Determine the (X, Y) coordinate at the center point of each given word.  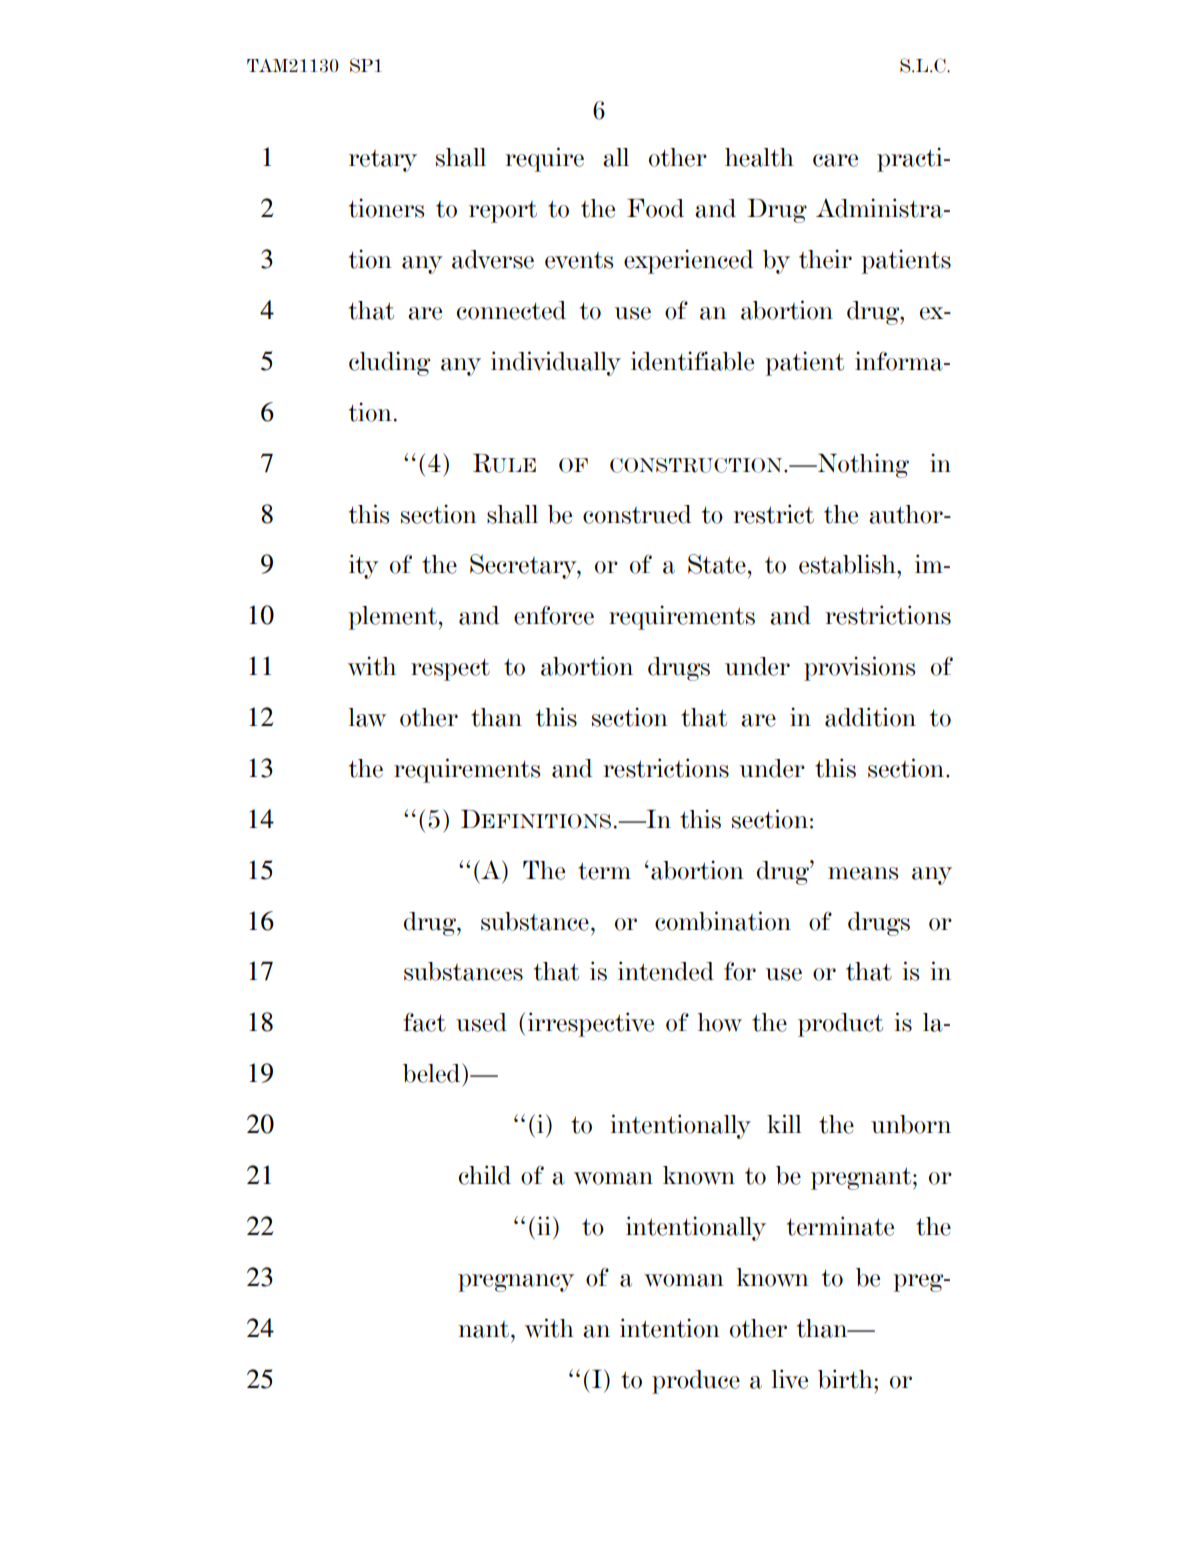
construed (637, 514)
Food (655, 208)
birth (846, 1379)
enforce (554, 615)
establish (848, 564)
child (485, 1175)
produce (696, 1382)
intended (666, 971)
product (840, 1025)
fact (424, 1022)
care (835, 160)
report (503, 212)
